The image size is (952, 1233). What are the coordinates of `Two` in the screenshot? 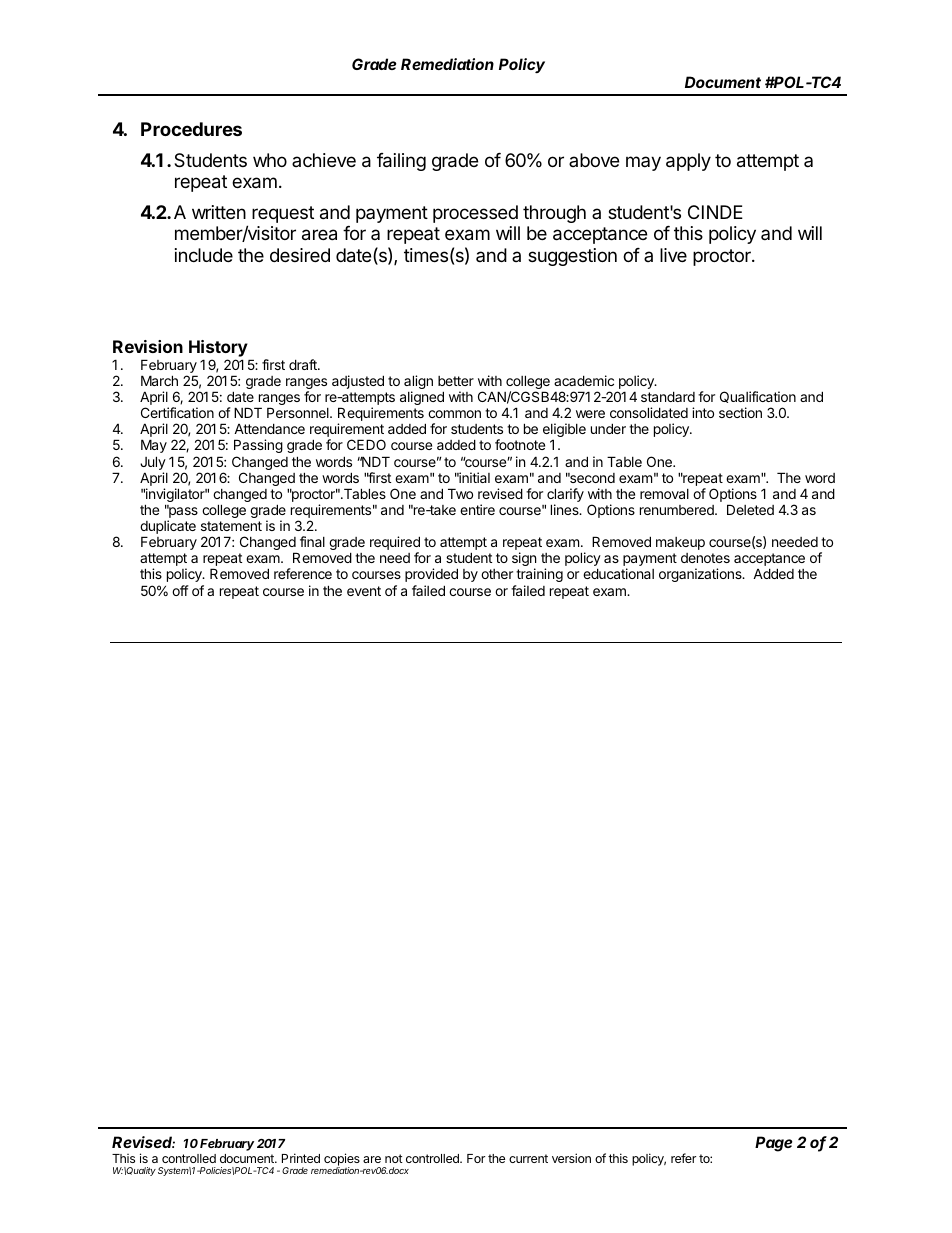 It's located at (460, 493).
